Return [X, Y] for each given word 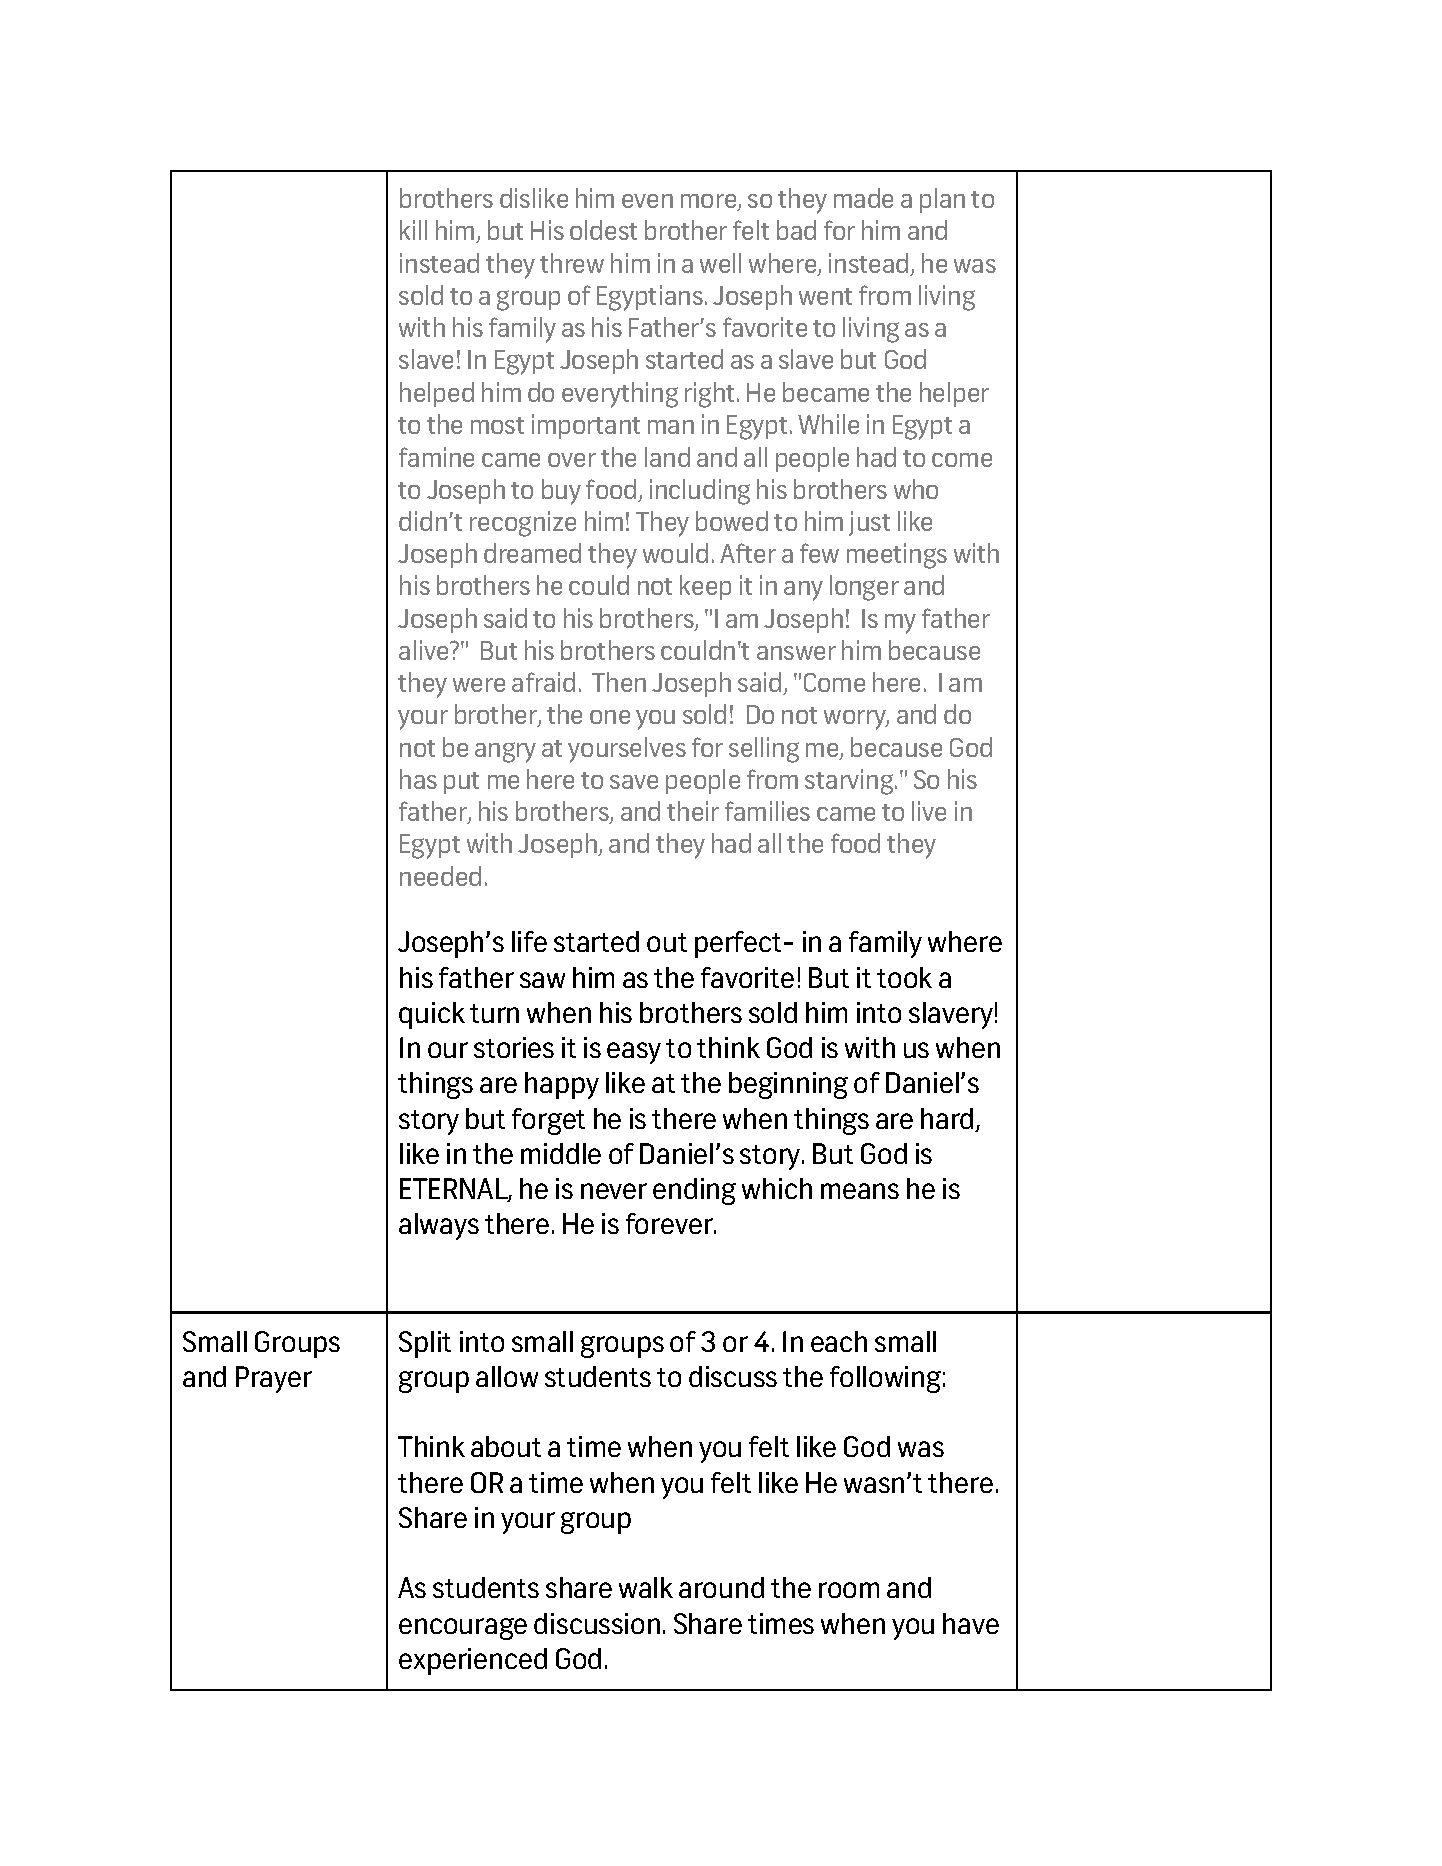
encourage [463, 1629]
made [863, 198]
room [849, 1590]
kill [413, 230]
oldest [603, 230]
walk [646, 1587]
